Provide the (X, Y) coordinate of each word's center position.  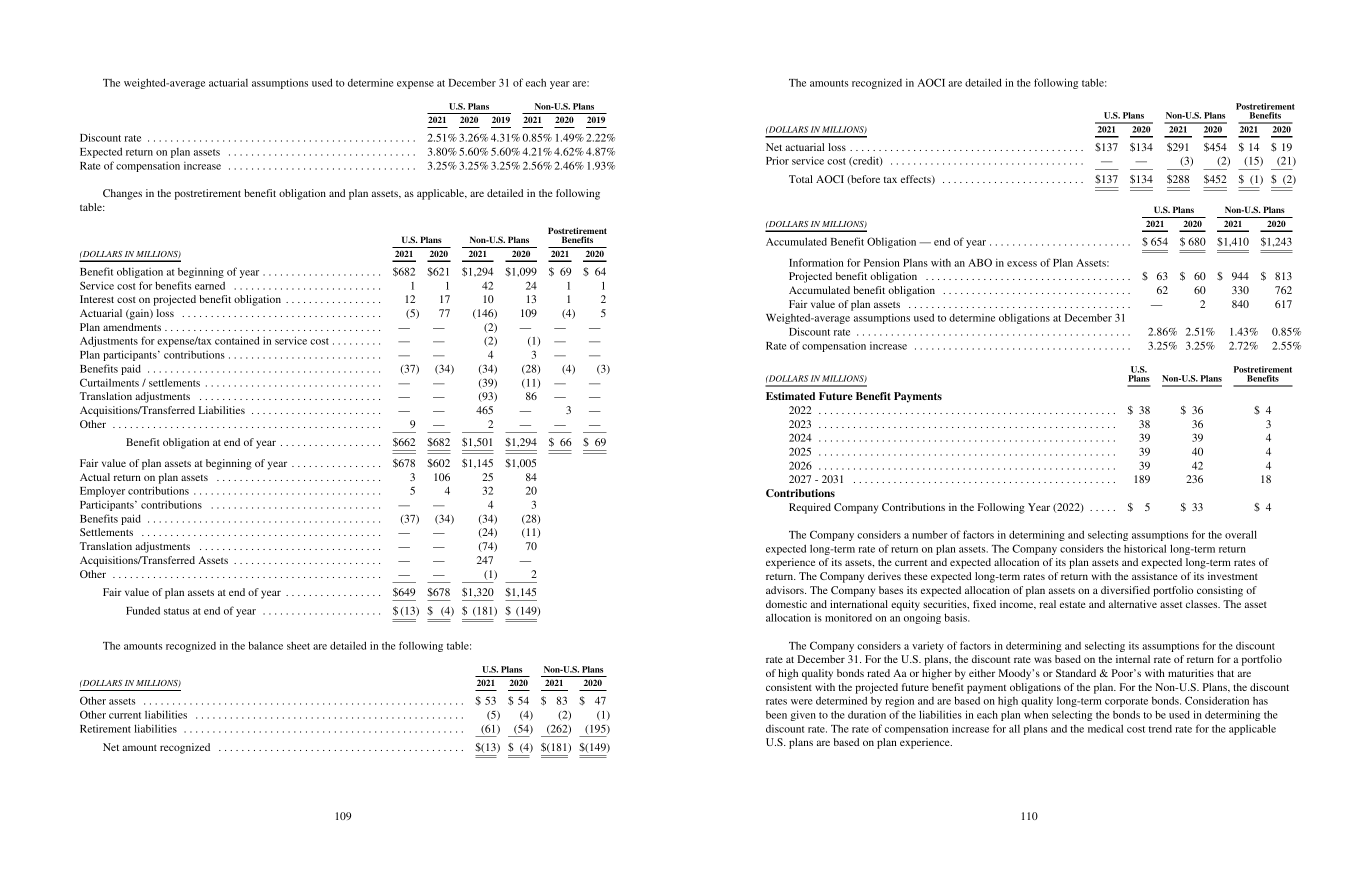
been (776, 715)
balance (265, 645)
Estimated (790, 396)
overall (1241, 534)
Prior (777, 160)
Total (801, 179)
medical (1105, 728)
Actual (95, 477)
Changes (122, 194)
